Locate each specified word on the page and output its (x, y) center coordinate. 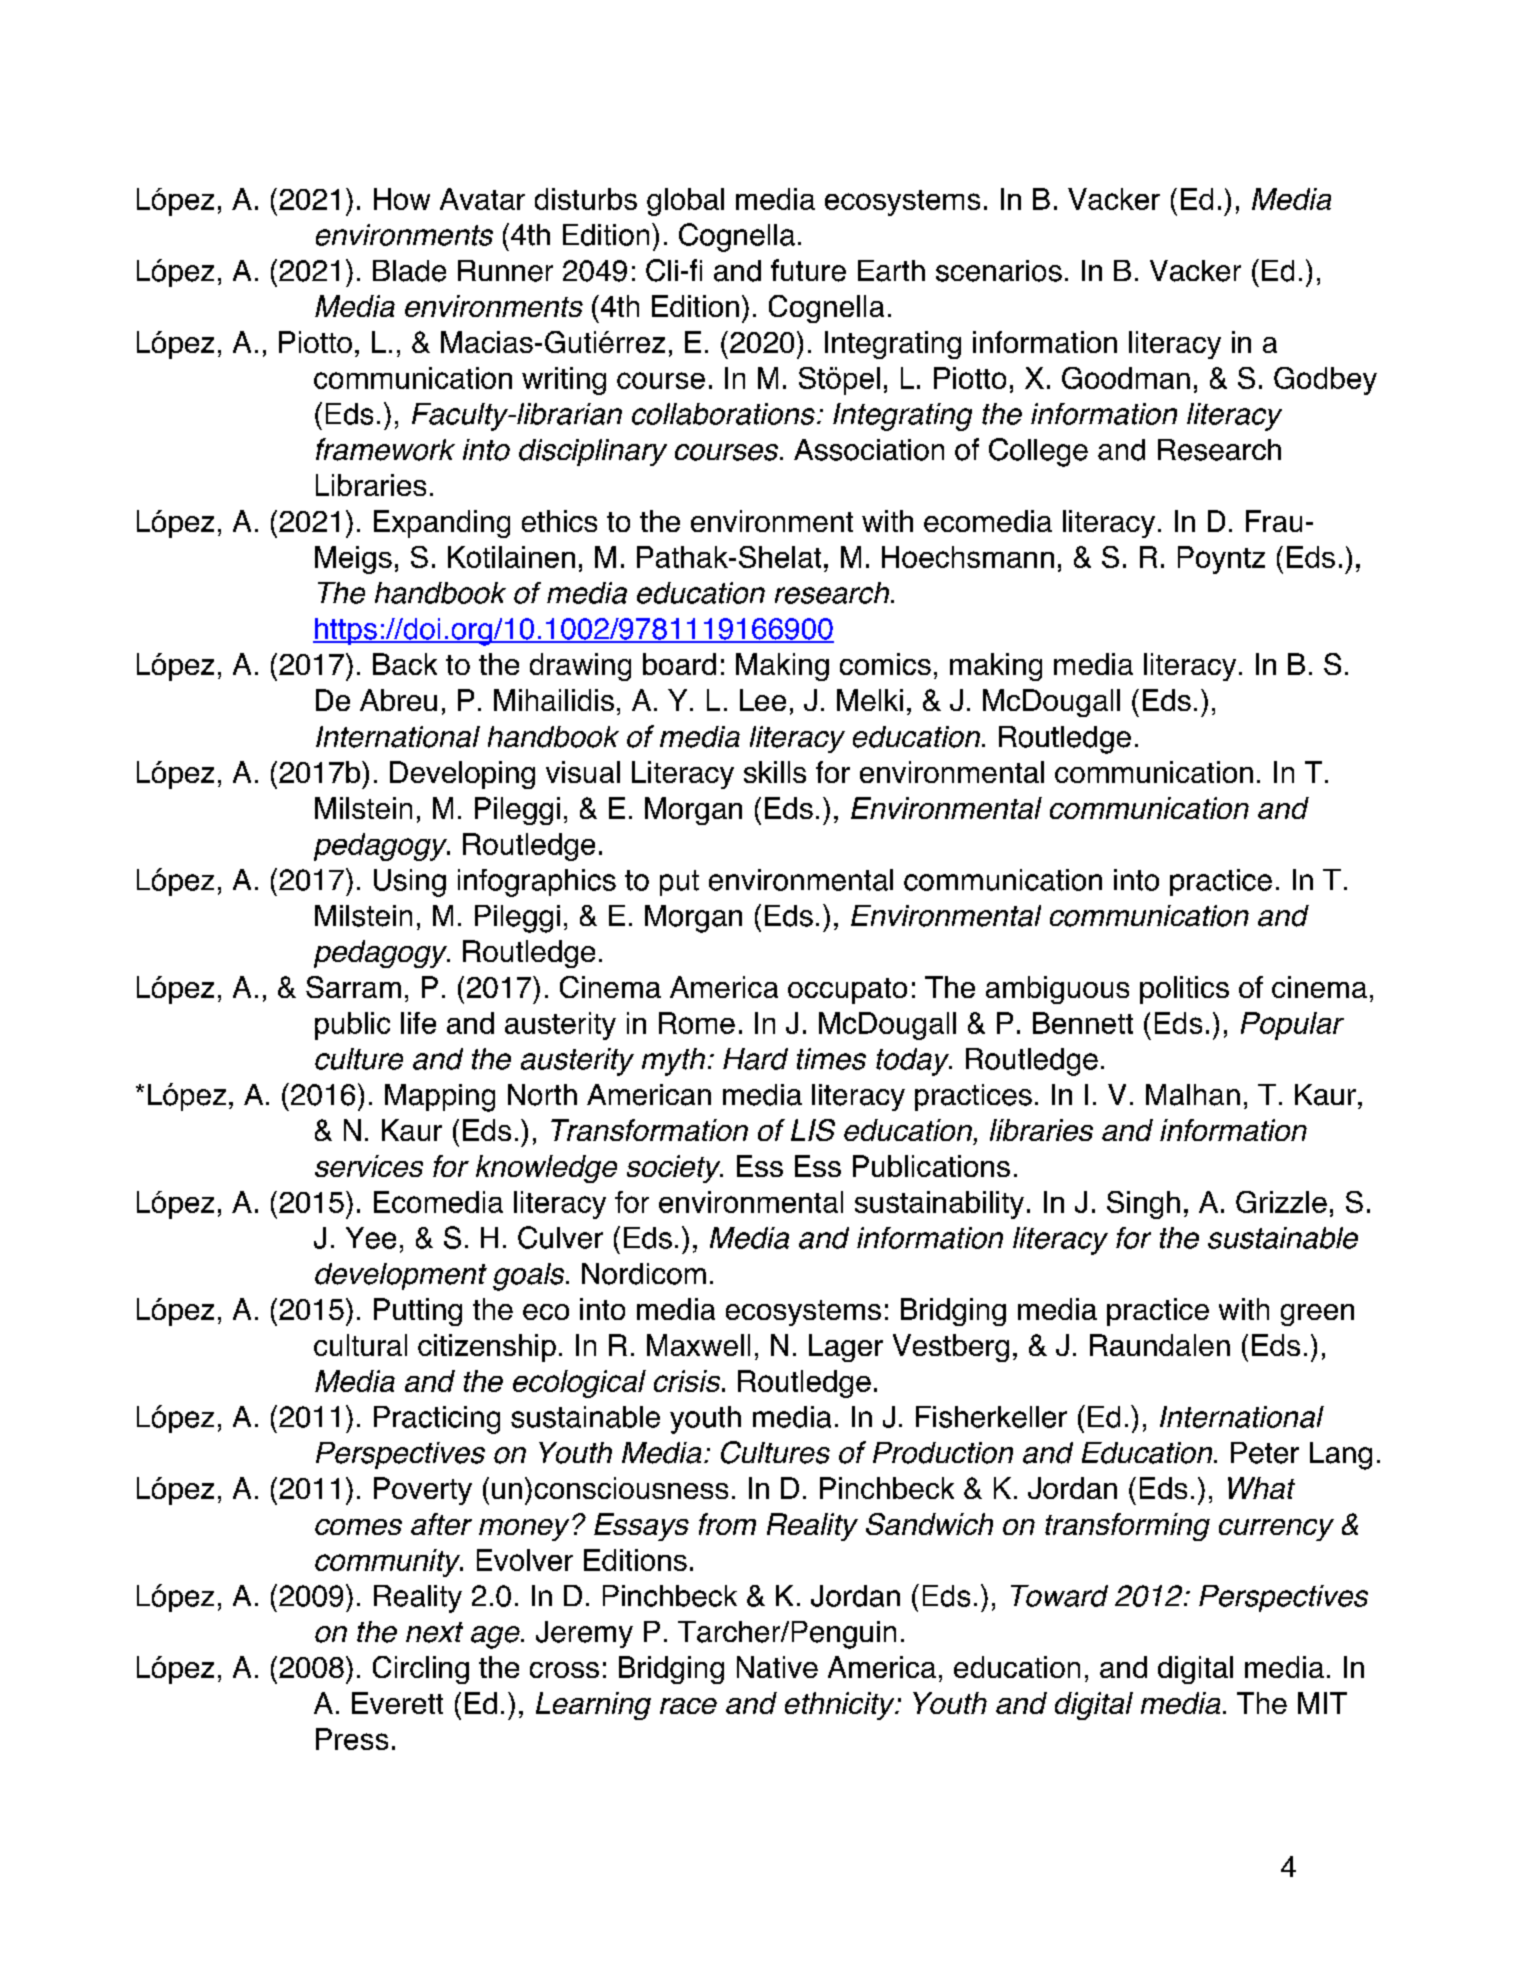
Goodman (1126, 378)
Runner (505, 271)
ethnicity (841, 1706)
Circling (421, 1670)
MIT (1322, 1703)
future (808, 270)
